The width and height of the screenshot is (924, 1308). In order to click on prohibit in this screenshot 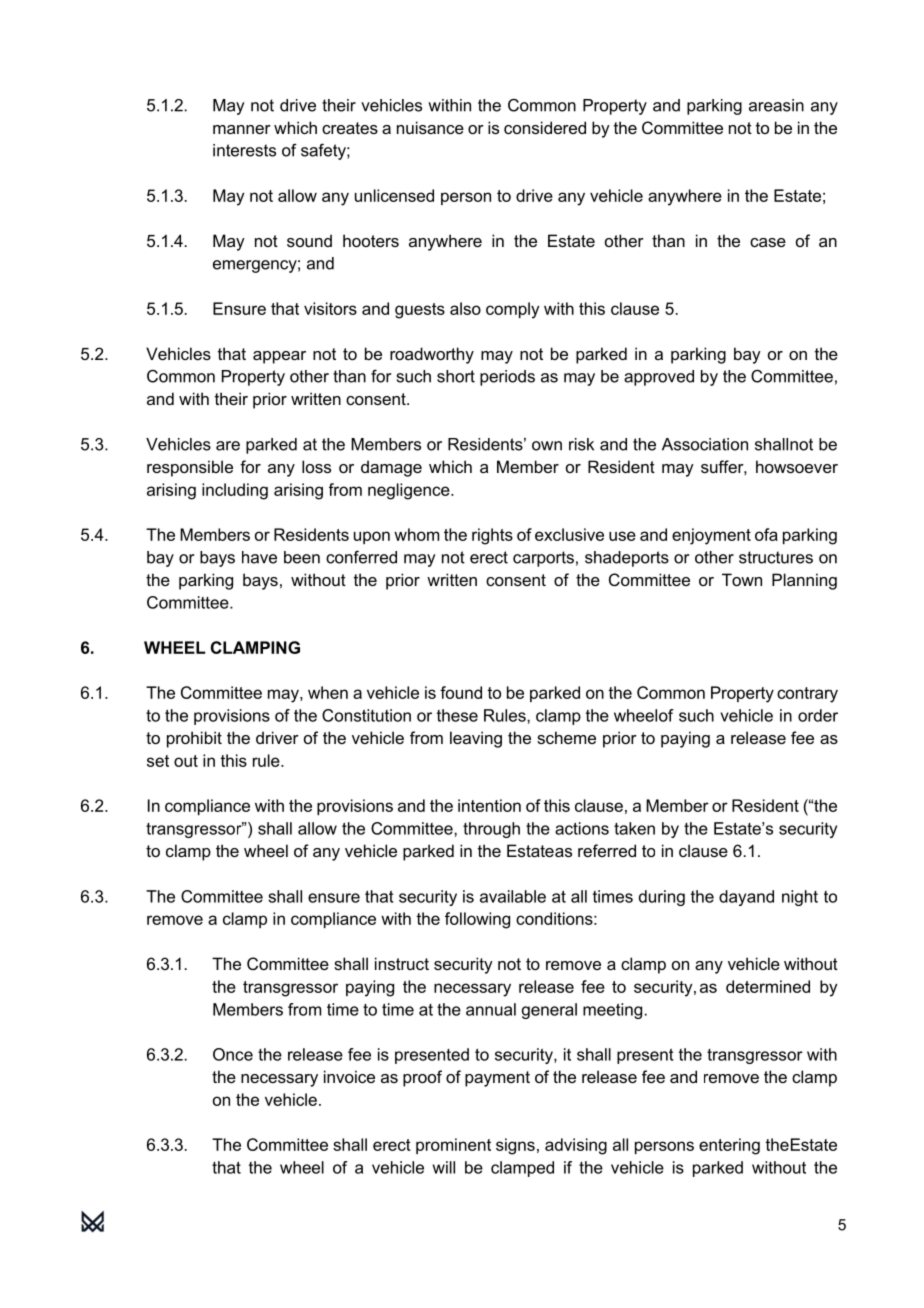, I will do `click(194, 739)`.
